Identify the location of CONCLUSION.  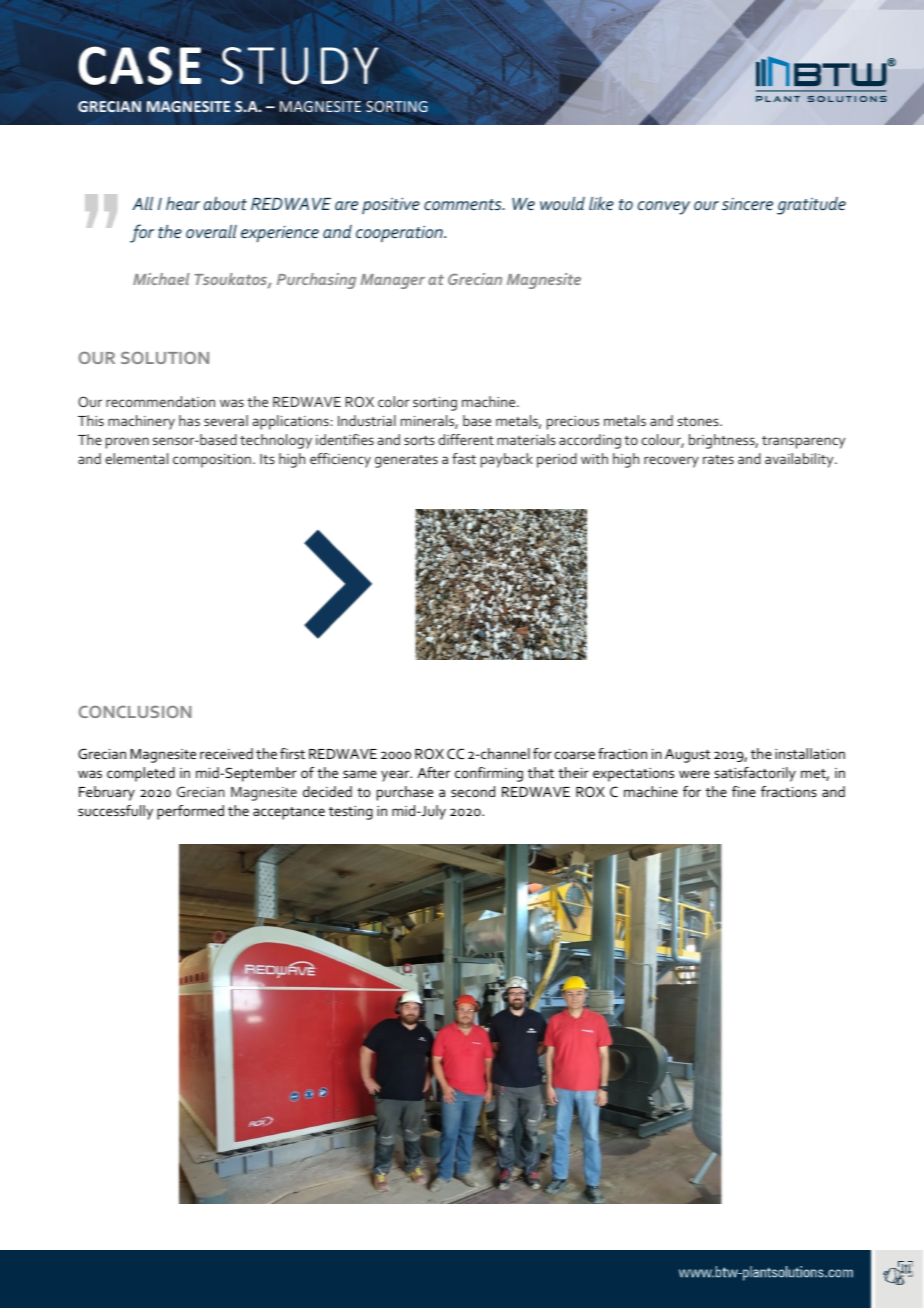
(135, 711).
